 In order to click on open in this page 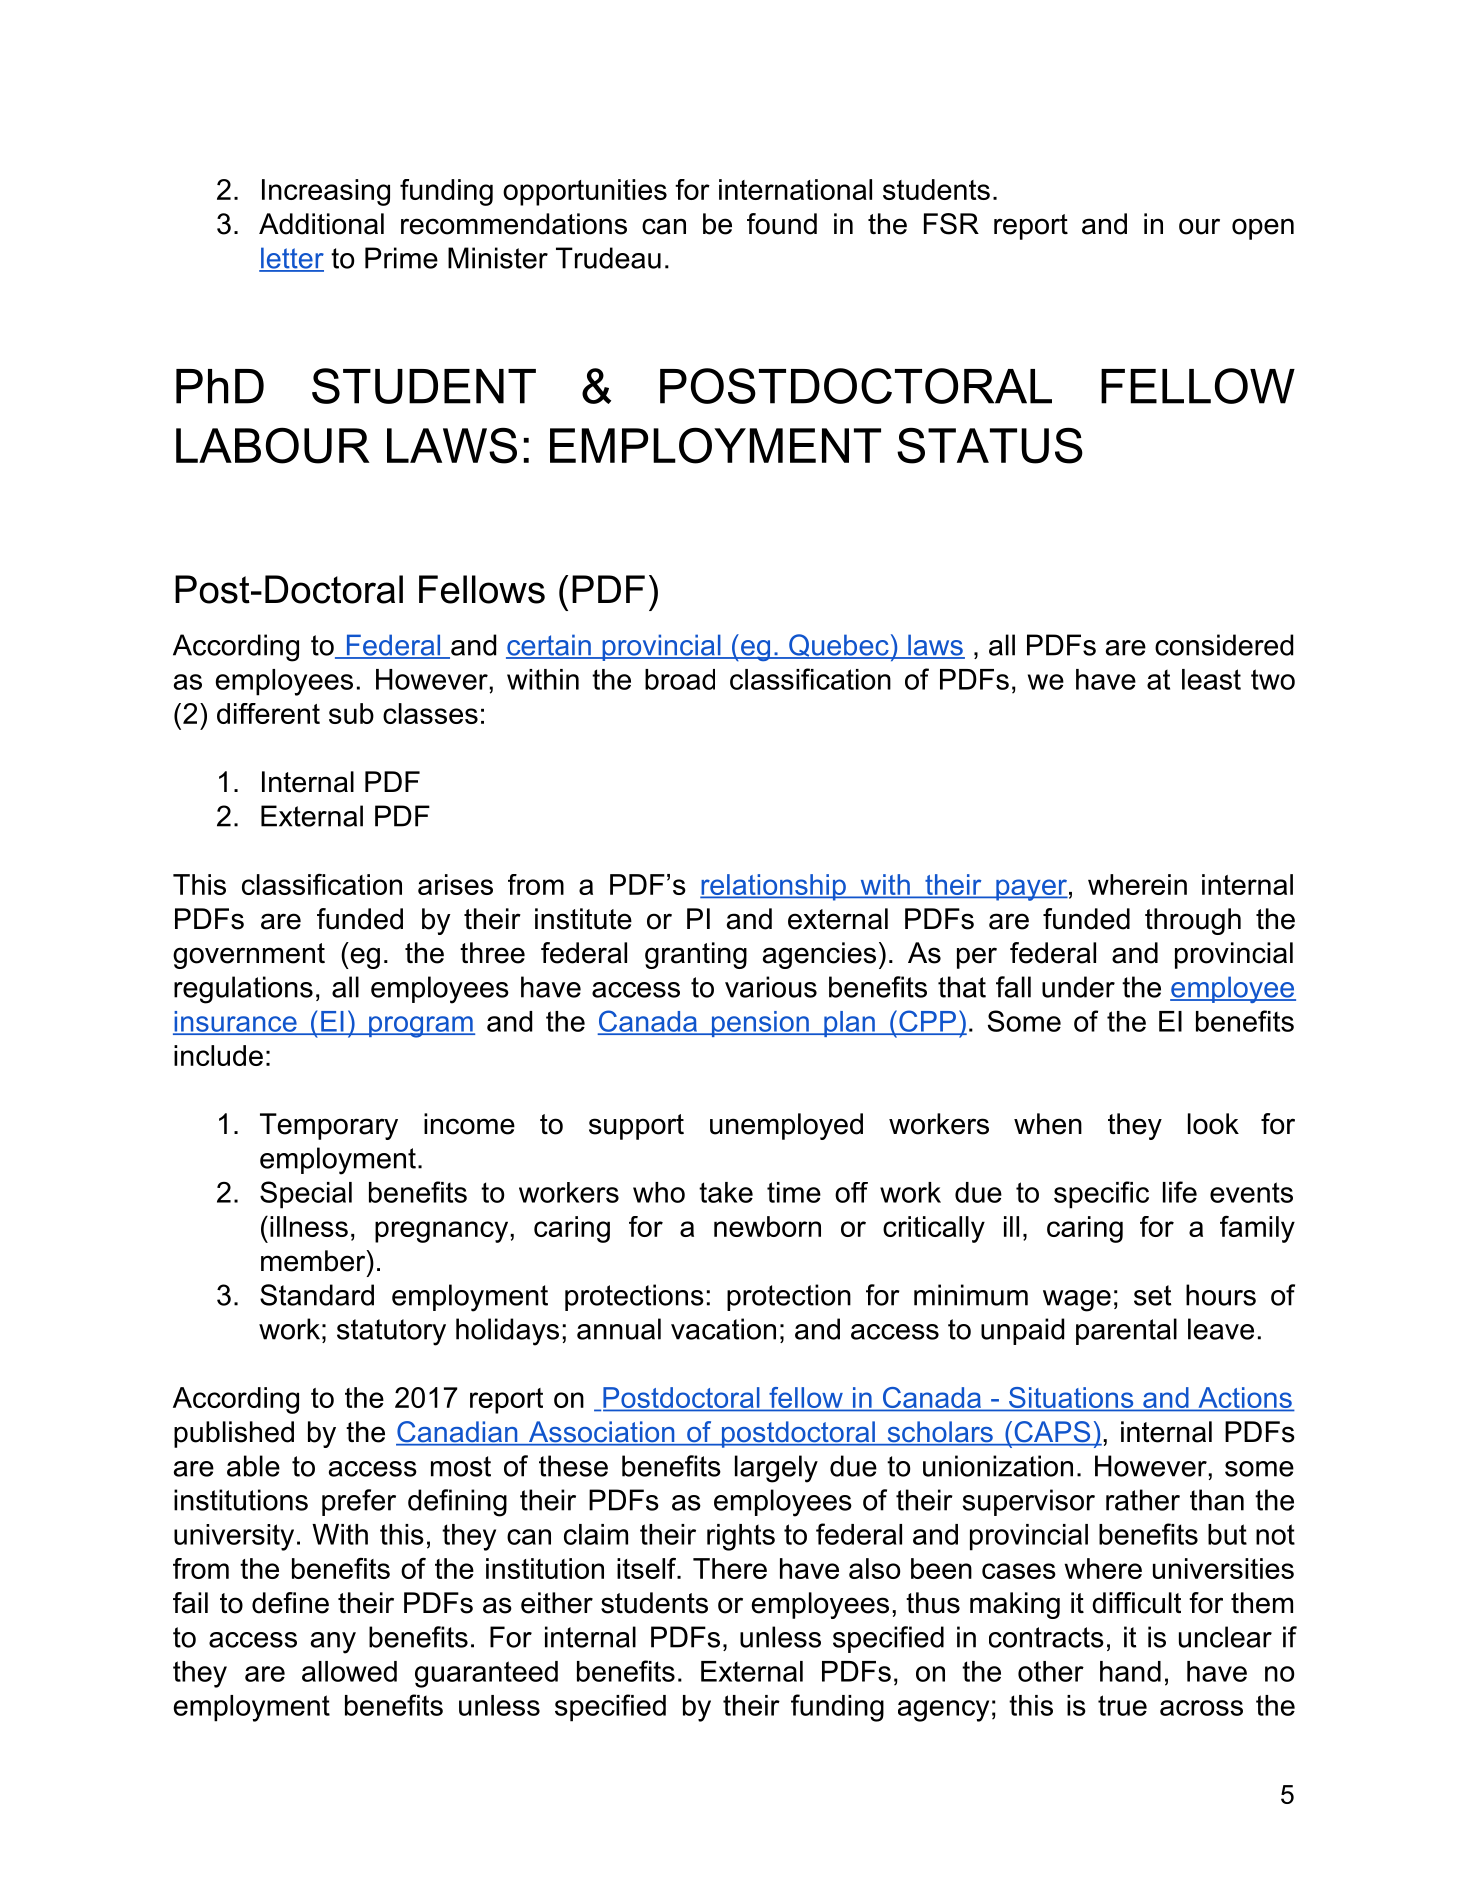, I will do `click(1263, 229)`.
